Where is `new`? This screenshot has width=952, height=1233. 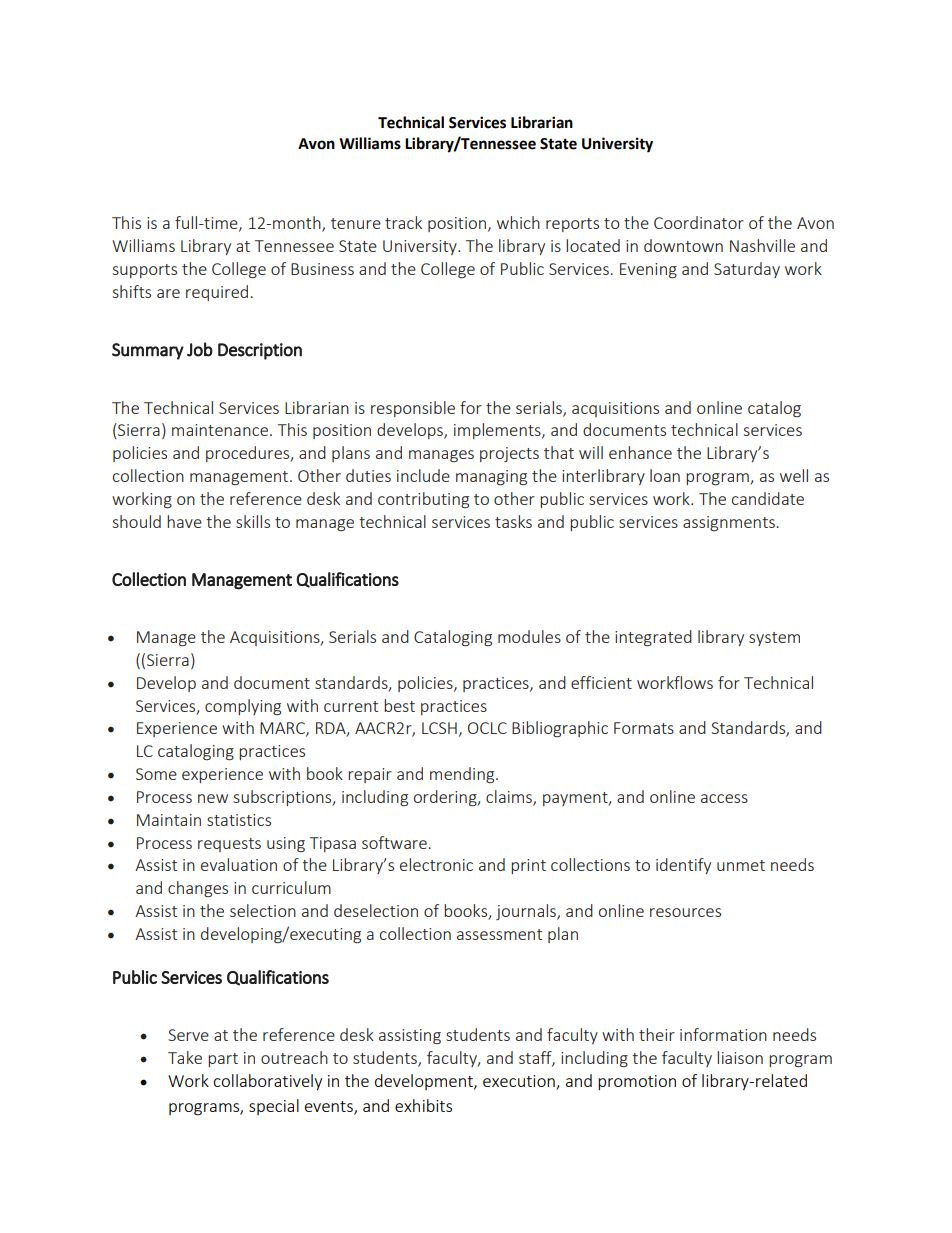
new is located at coordinates (213, 798).
